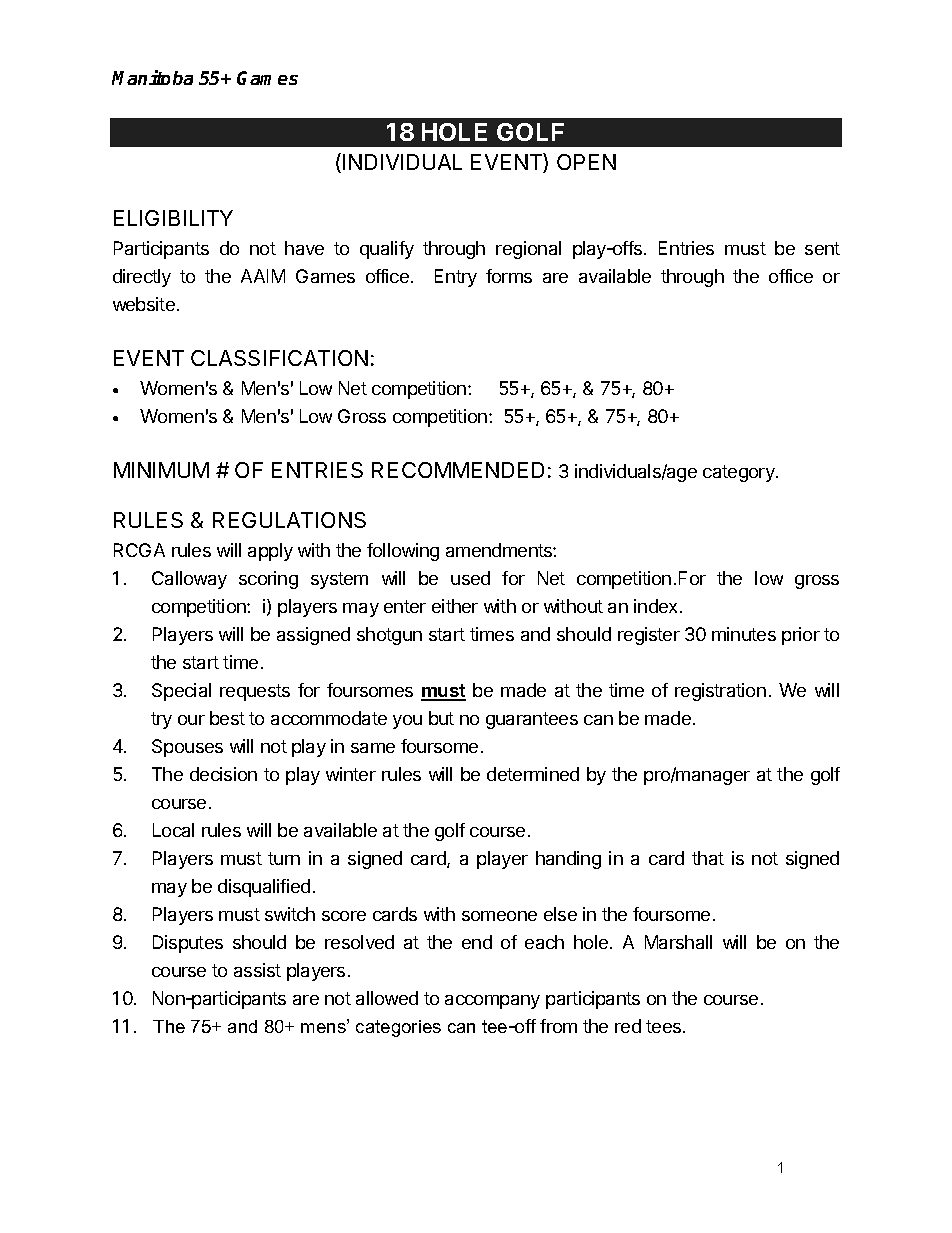 This image has height=1233, width=952. What do you see at coordinates (740, 473) in the image?
I see `category` at bounding box center [740, 473].
